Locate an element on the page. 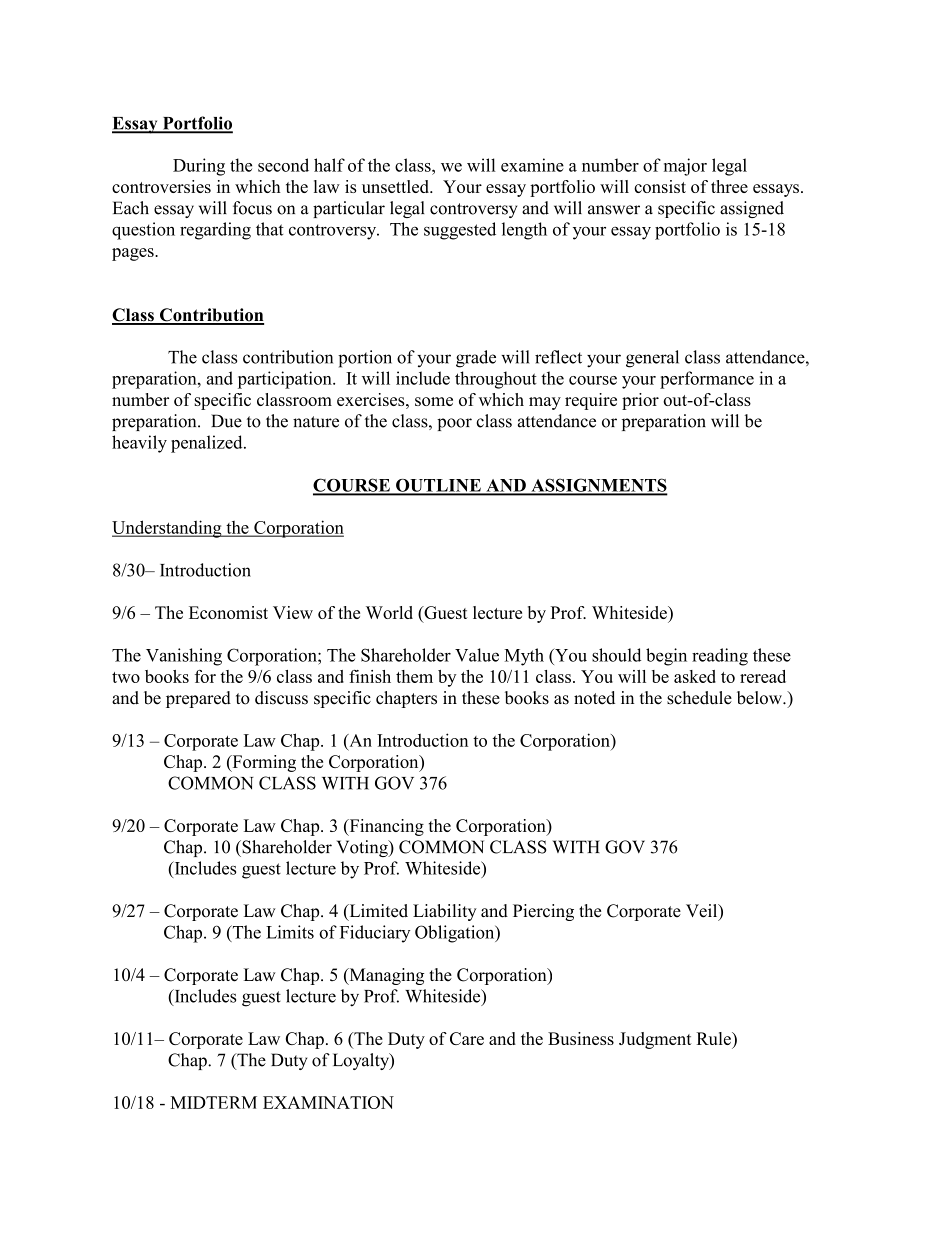 The image size is (952, 1233). consist is located at coordinates (660, 186).
